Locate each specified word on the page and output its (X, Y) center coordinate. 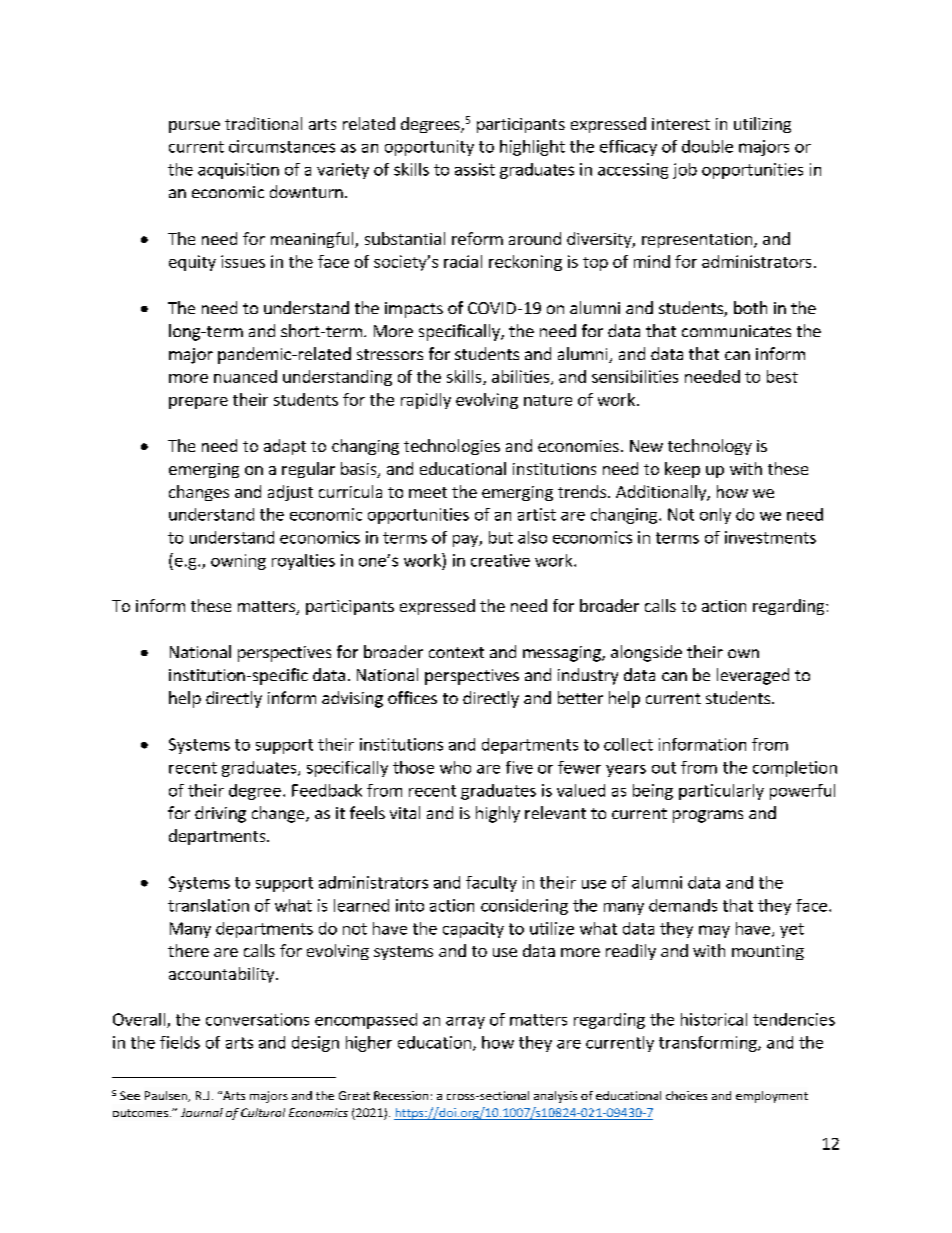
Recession (401, 1095)
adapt (285, 447)
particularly (721, 792)
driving (220, 814)
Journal (202, 1112)
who (455, 767)
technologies (452, 447)
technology (710, 447)
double (707, 146)
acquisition (238, 171)
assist (475, 169)
